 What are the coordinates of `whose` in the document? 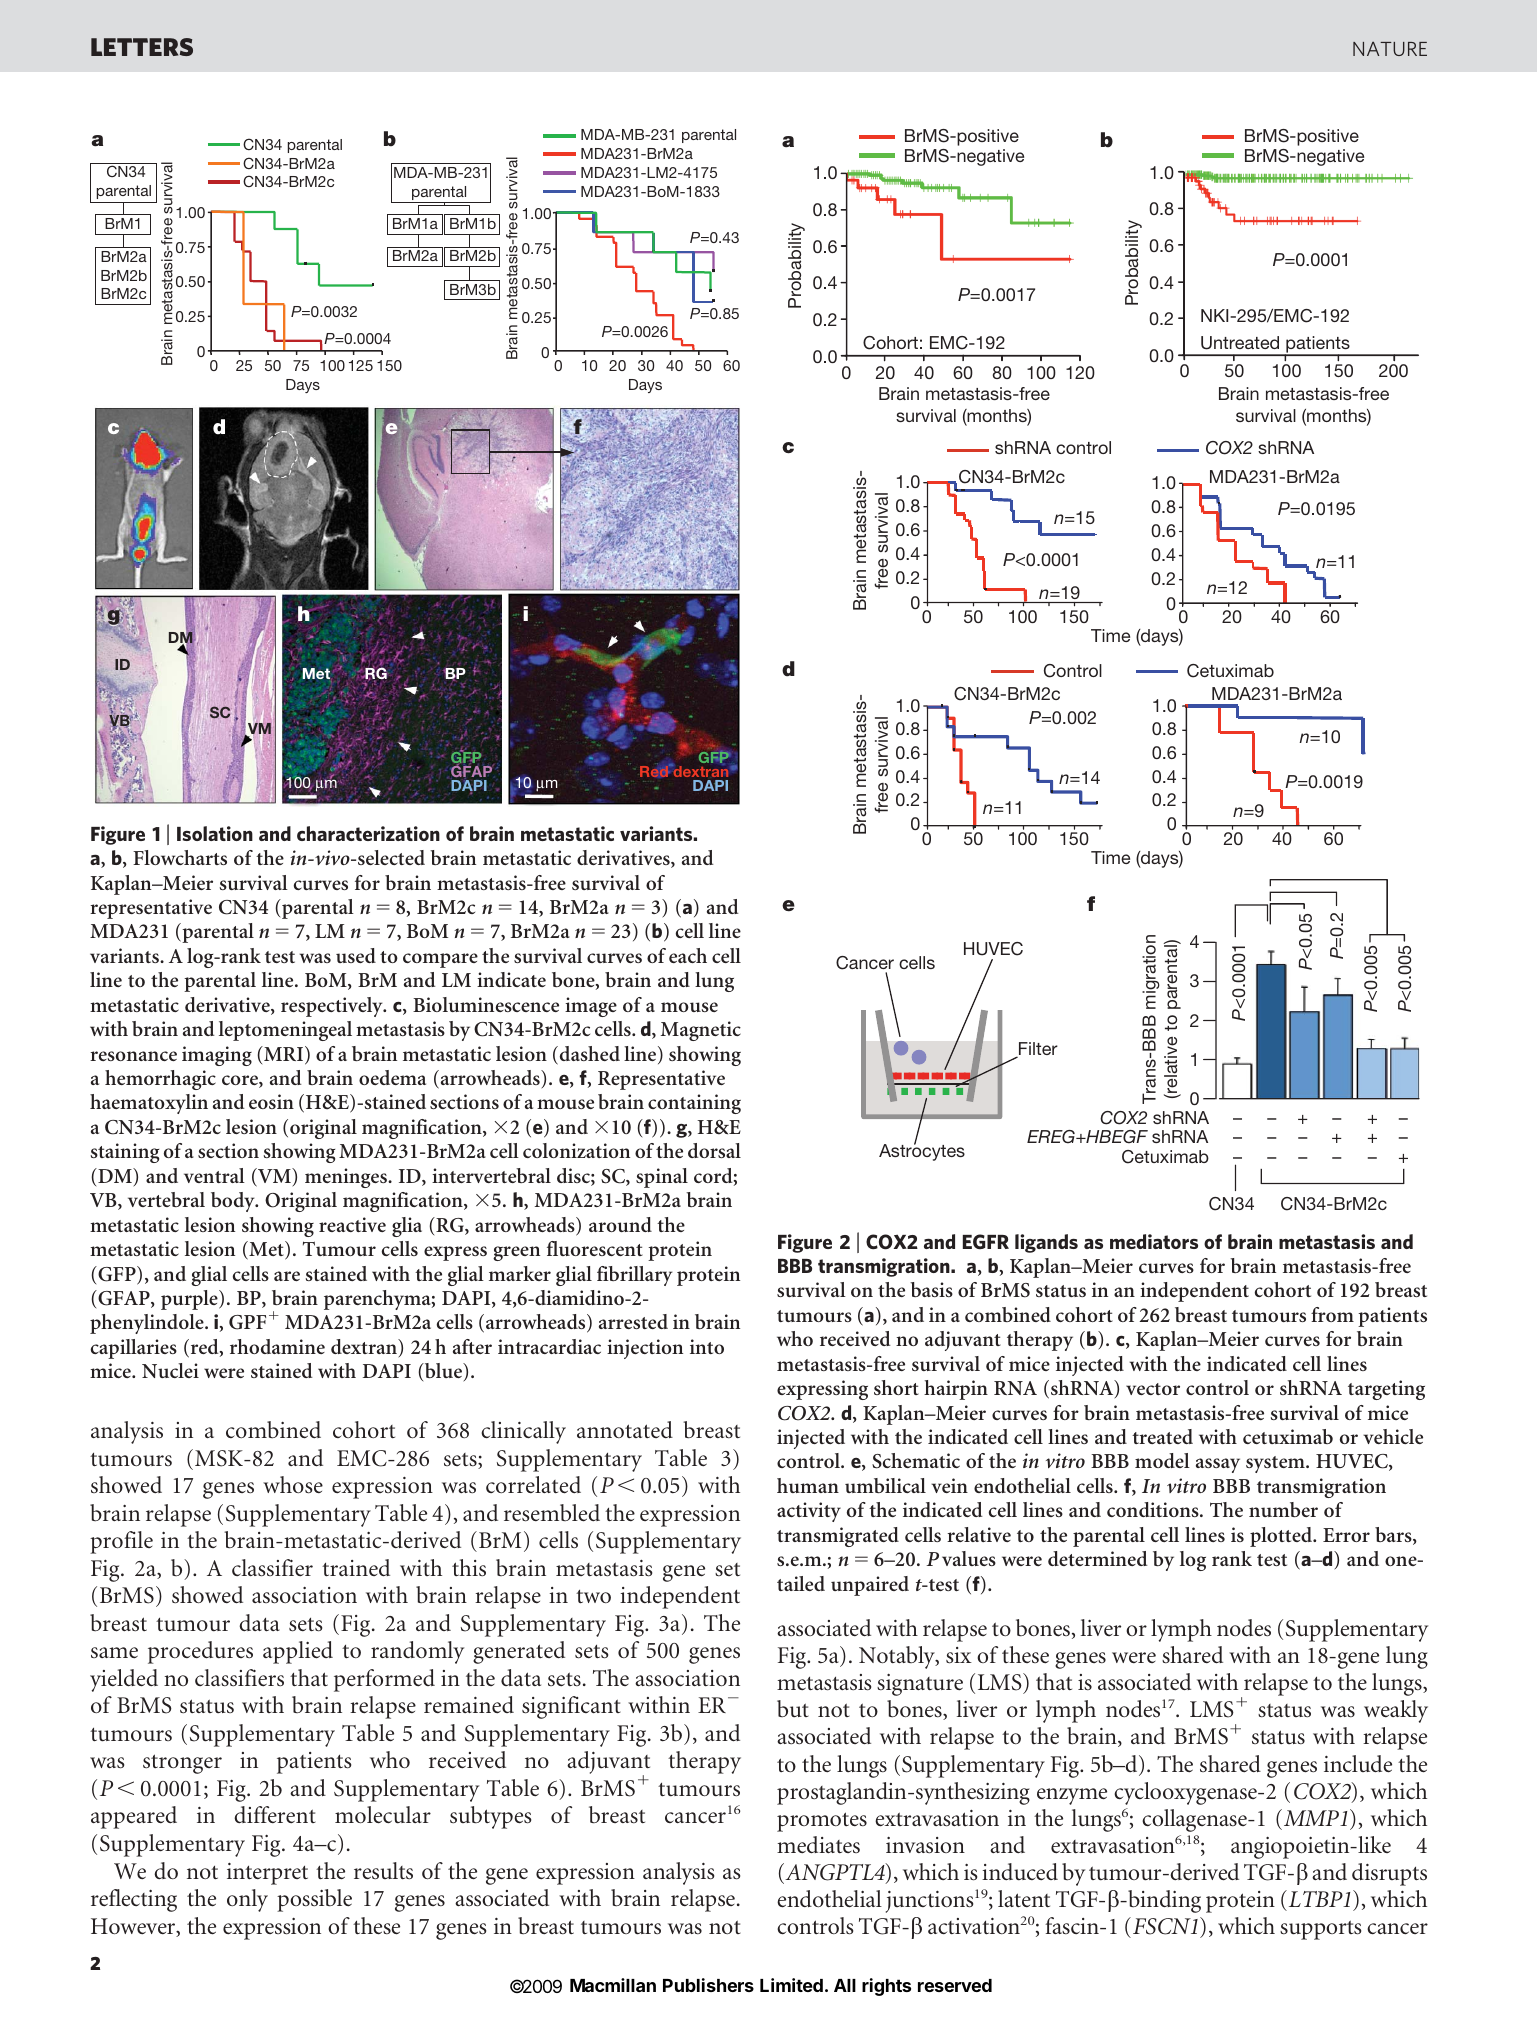 It's located at (293, 1485).
